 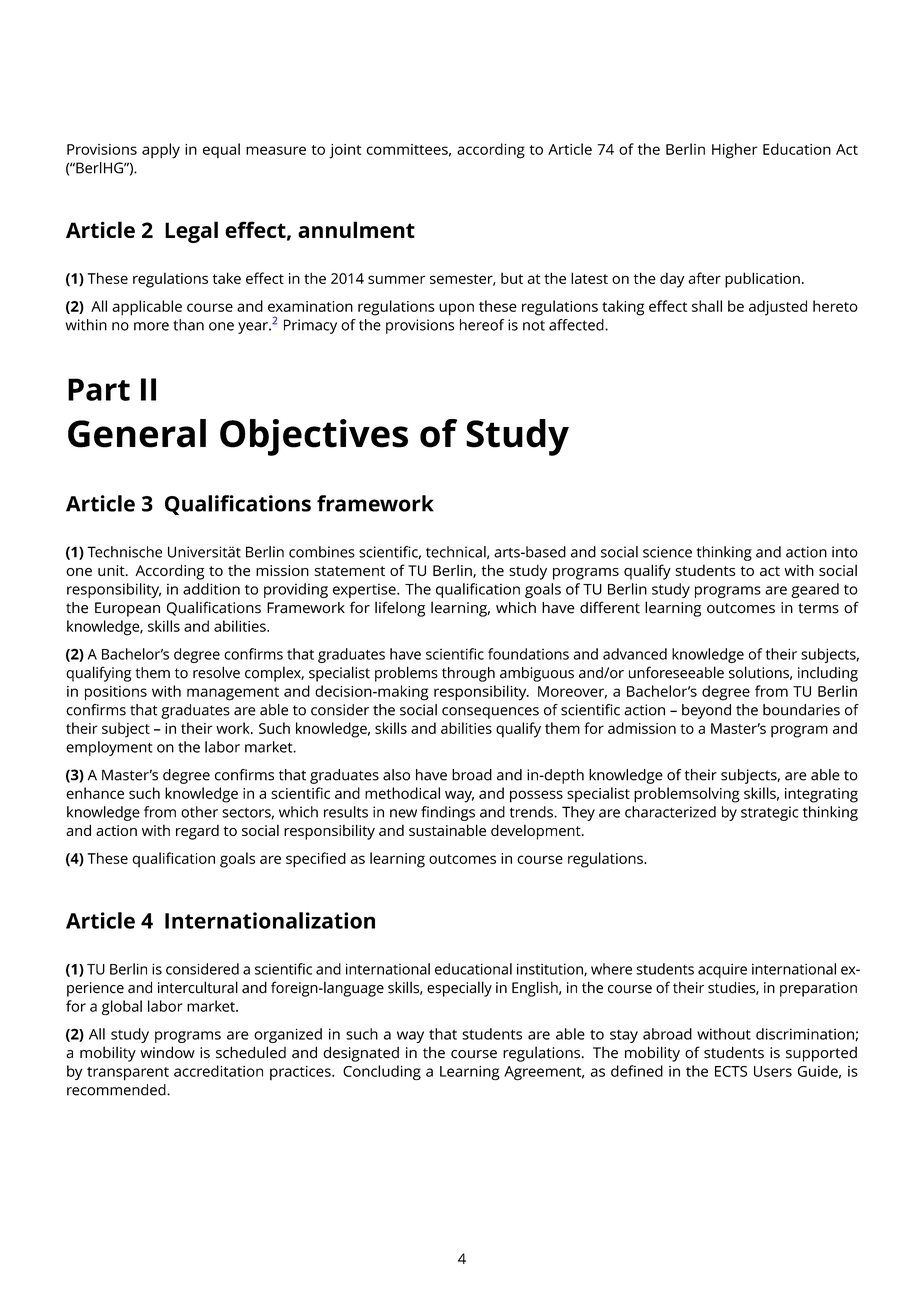 What do you see at coordinates (167, 1052) in the screenshot?
I see `window` at bounding box center [167, 1052].
